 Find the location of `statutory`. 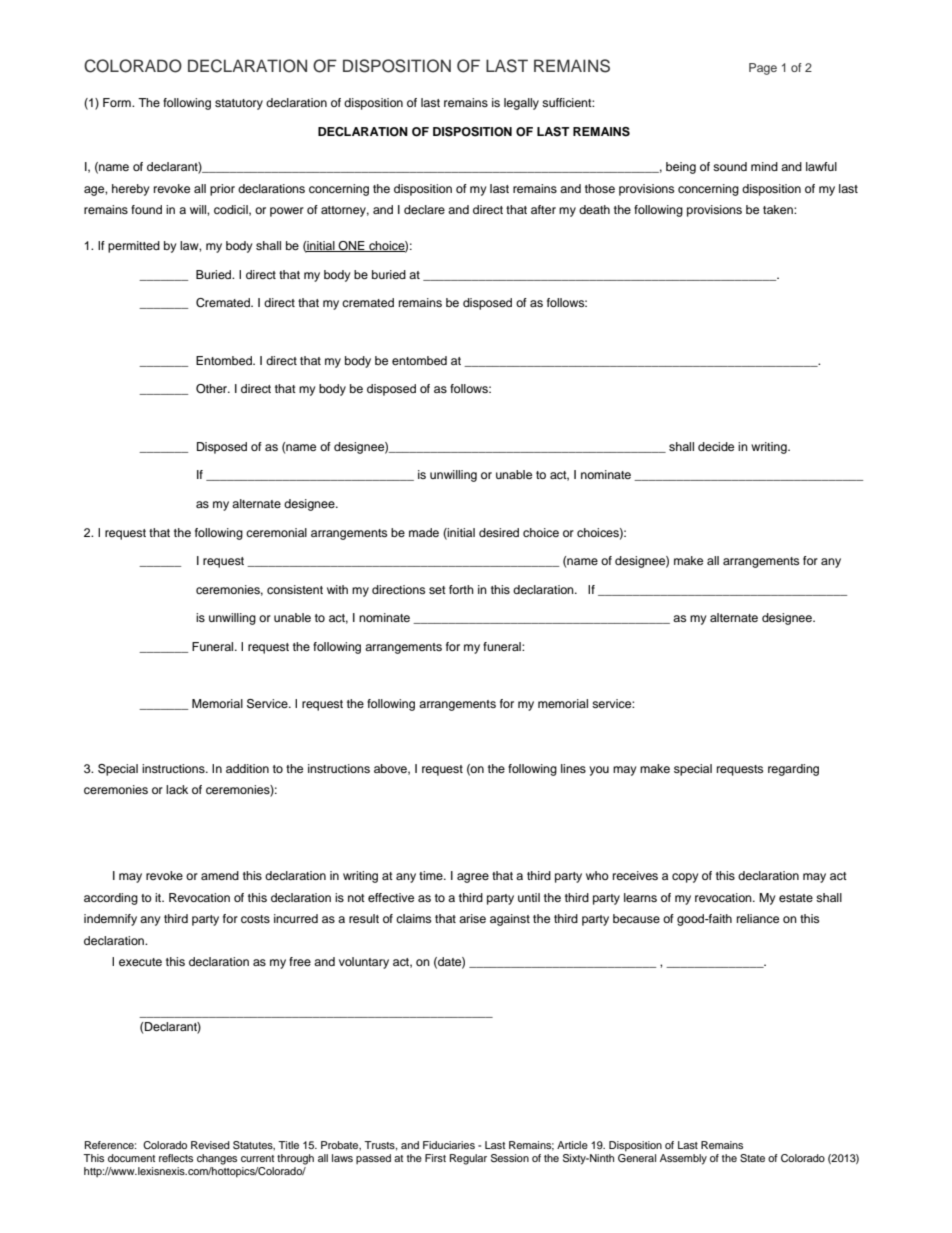

statutory is located at coordinates (239, 104).
